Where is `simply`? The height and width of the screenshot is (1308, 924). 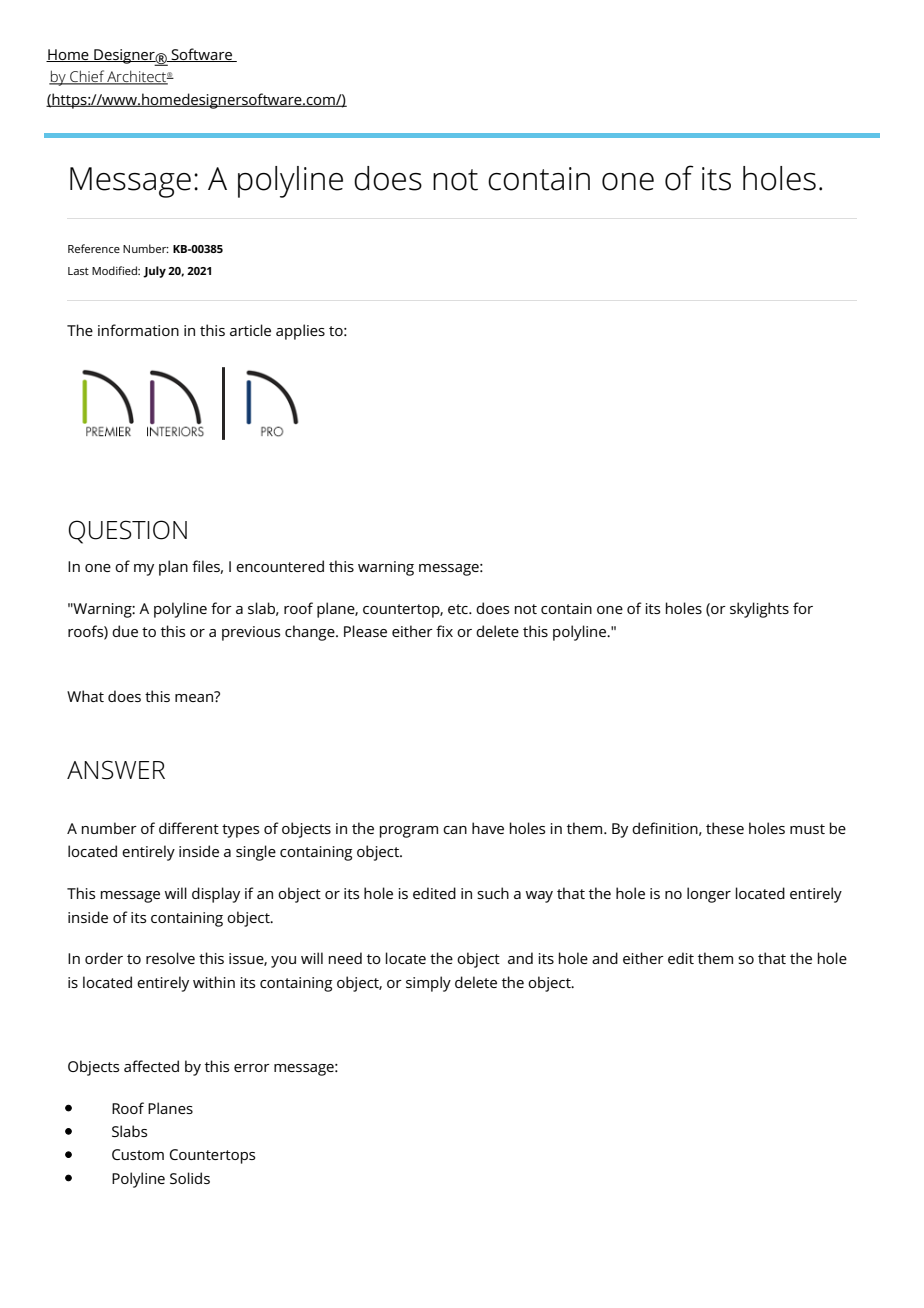 simply is located at coordinates (428, 984).
